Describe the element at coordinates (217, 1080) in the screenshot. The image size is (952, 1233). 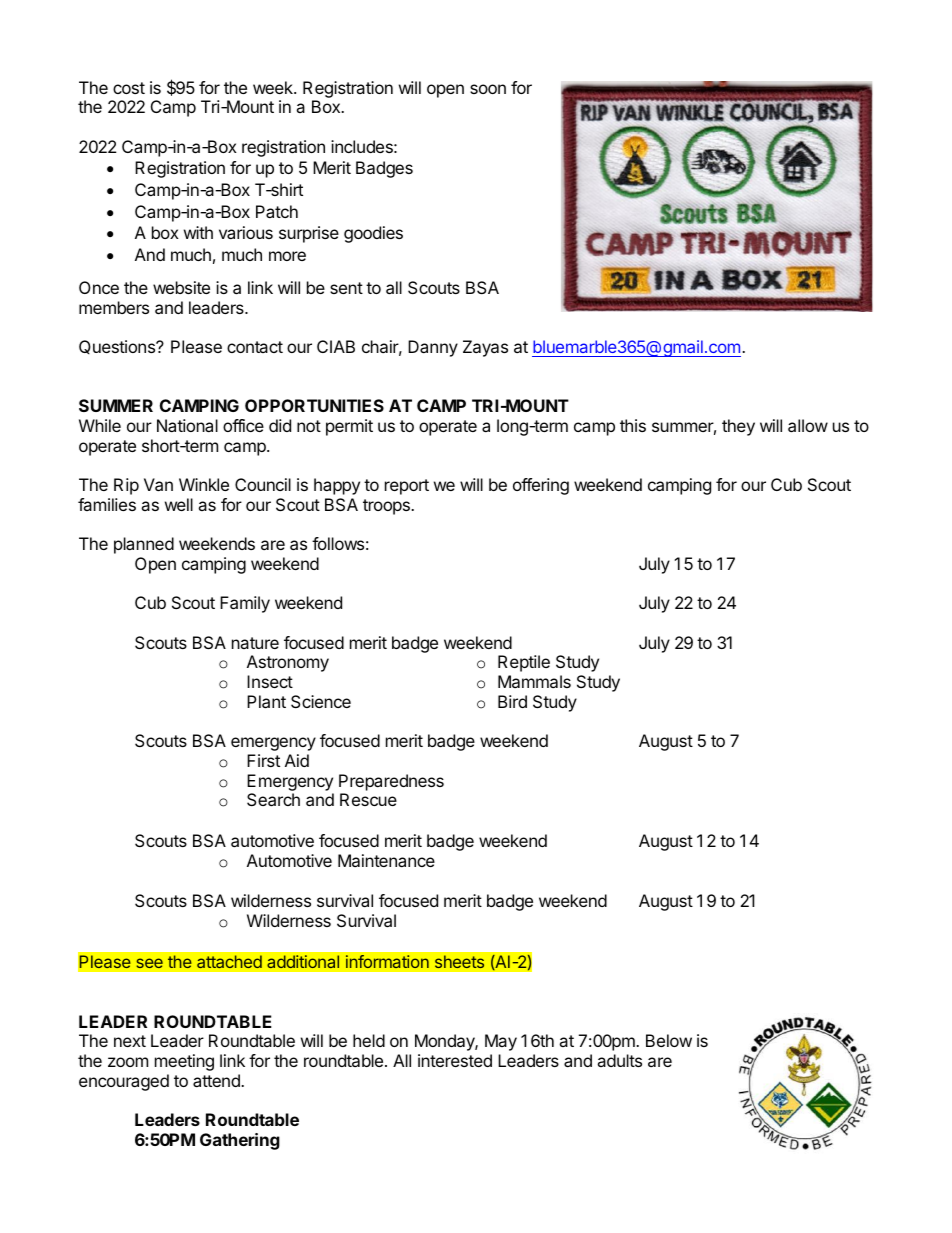
I see `attend` at that location.
